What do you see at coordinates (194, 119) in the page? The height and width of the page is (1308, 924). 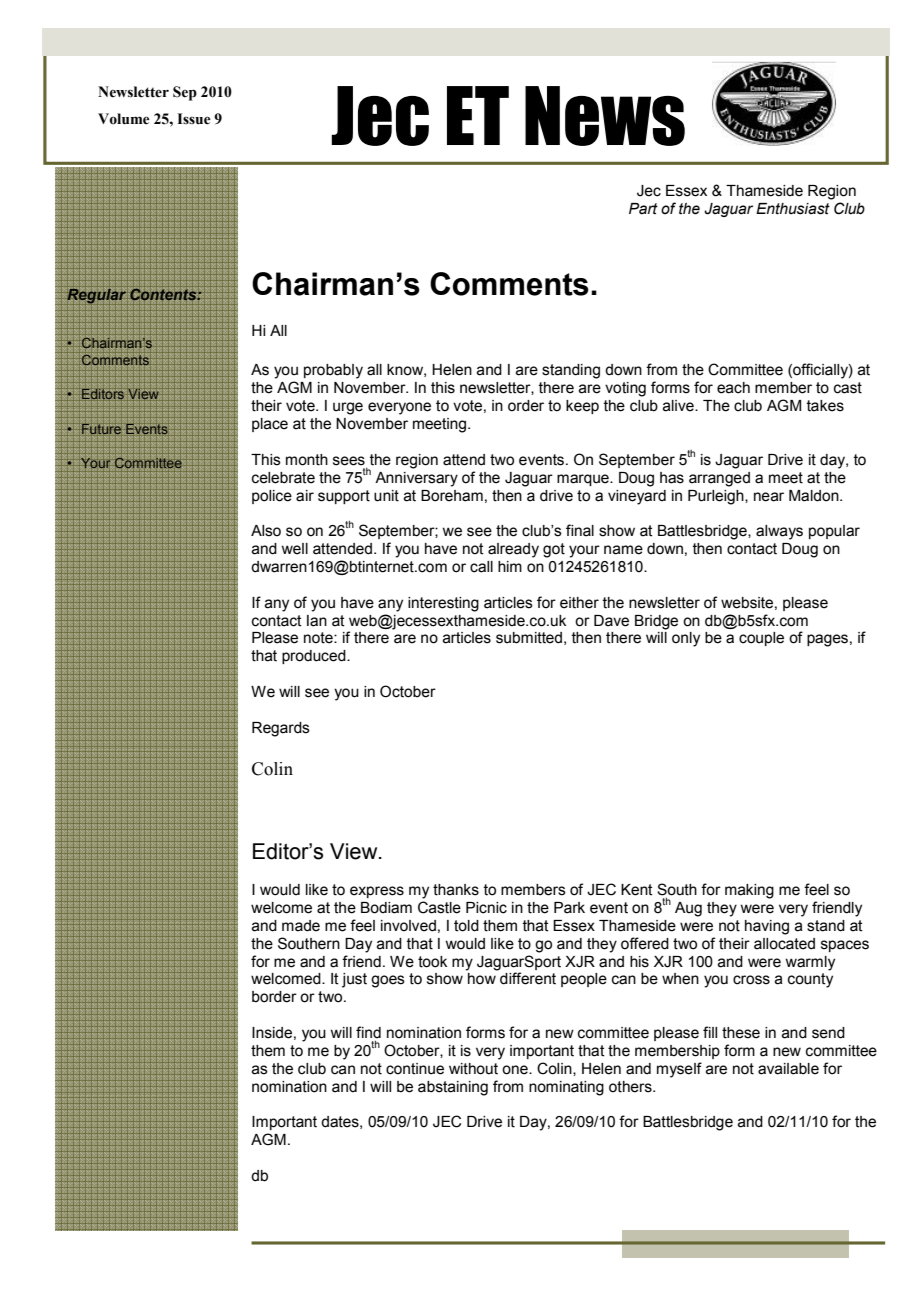 I see `Issue` at bounding box center [194, 119].
